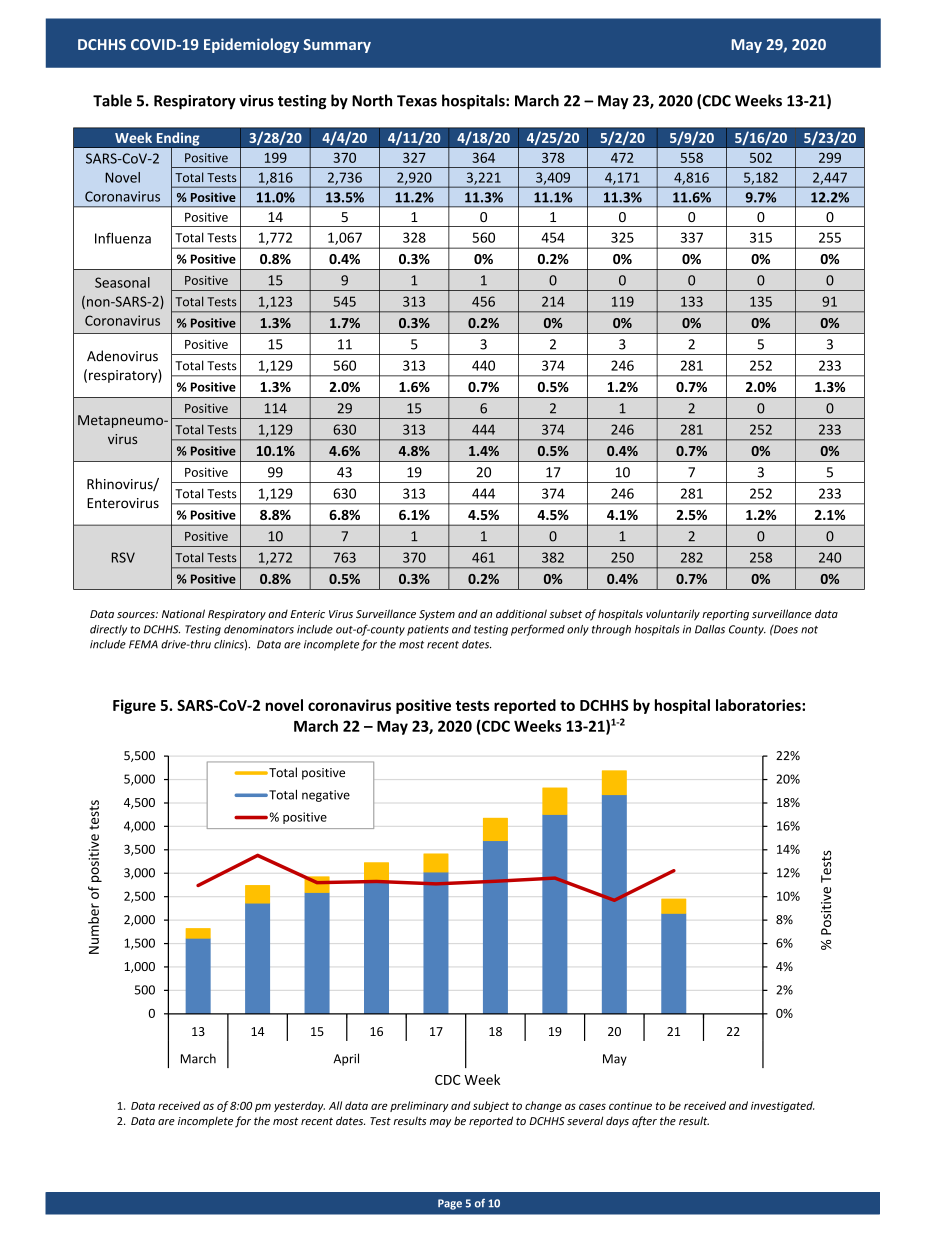 This page has height=1233, width=952. I want to click on reporting, so click(725, 615).
